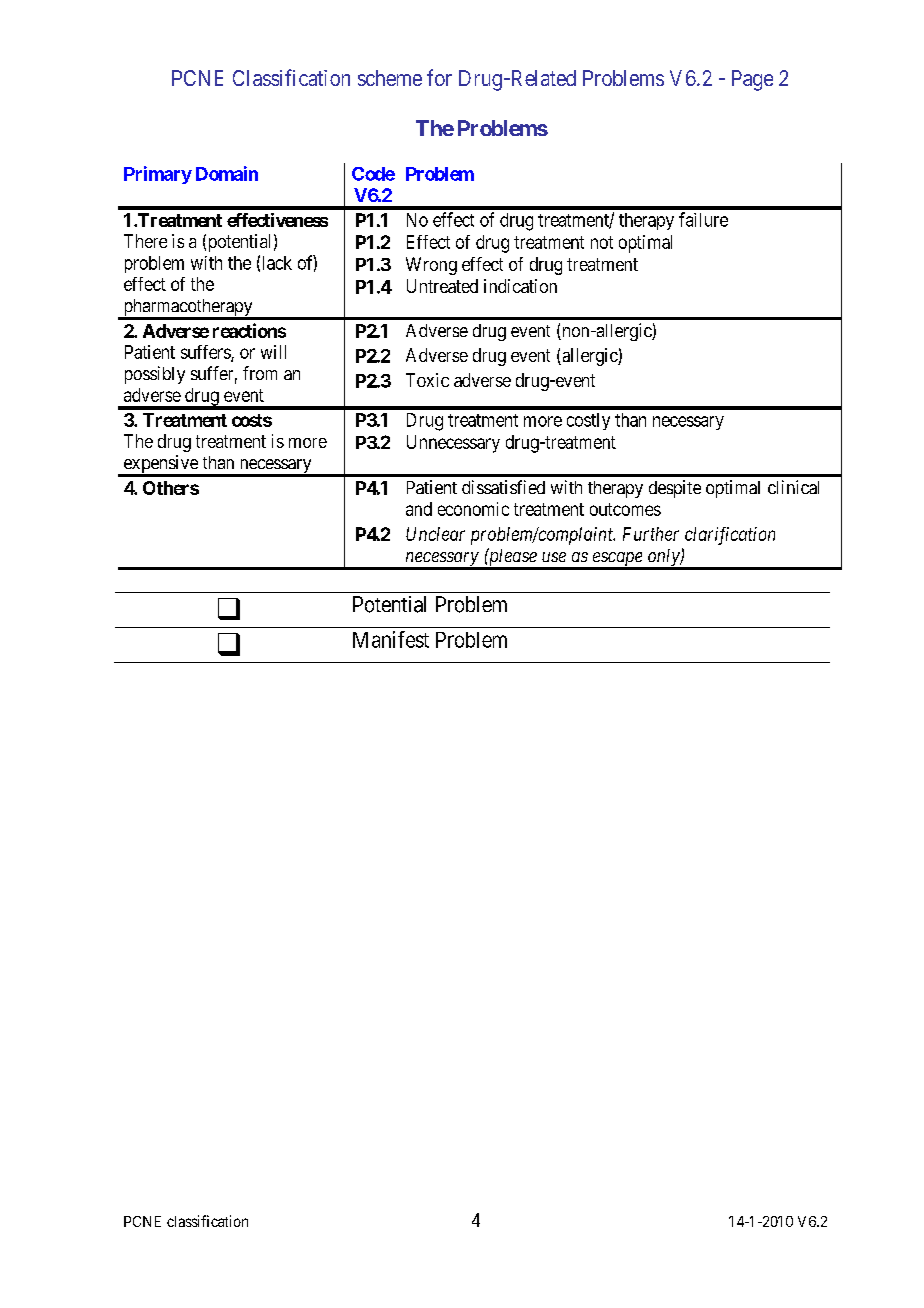 This screenshot has height=1308, width=924. I want to click on Manifest, so click(391, 639).
